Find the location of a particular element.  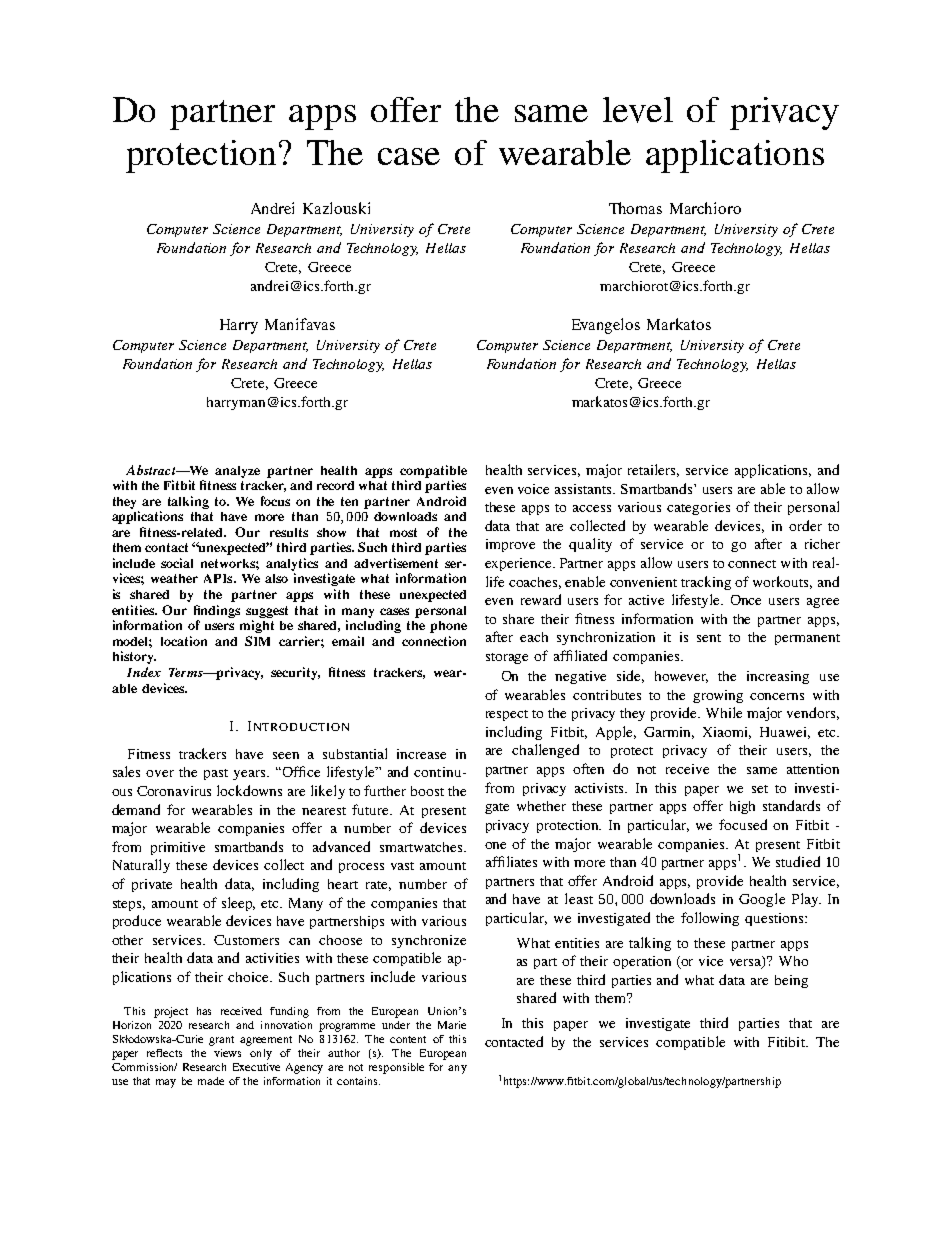

phone is located at coordinates (448, 627).
